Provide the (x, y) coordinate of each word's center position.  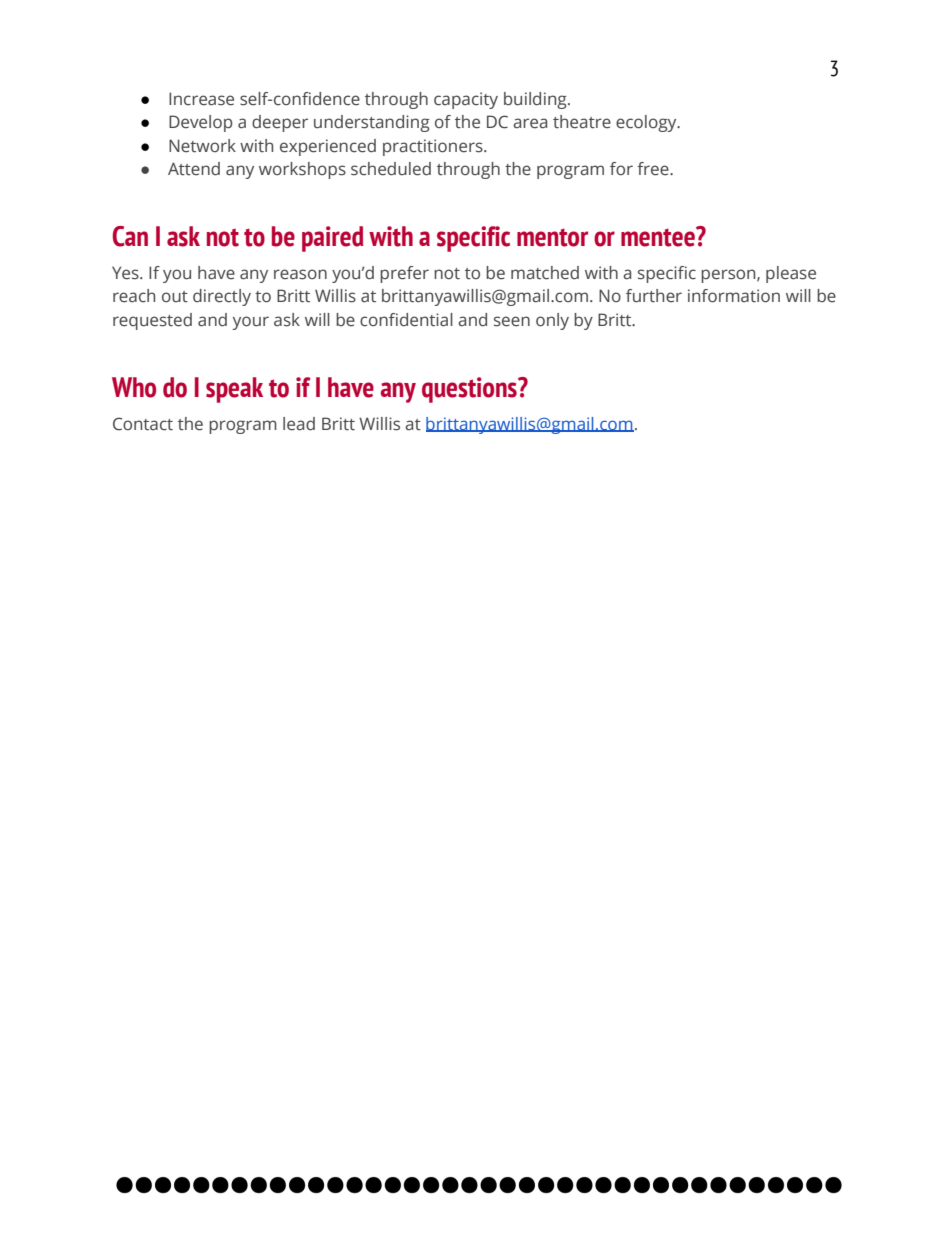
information (734, 296)
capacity (466, 100)
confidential (406, 320)
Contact (143, 424)
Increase (201, 99)
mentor (552, 237)
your (251, 323)
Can (130, 236)
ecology (647, 123)
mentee (659, 237)
